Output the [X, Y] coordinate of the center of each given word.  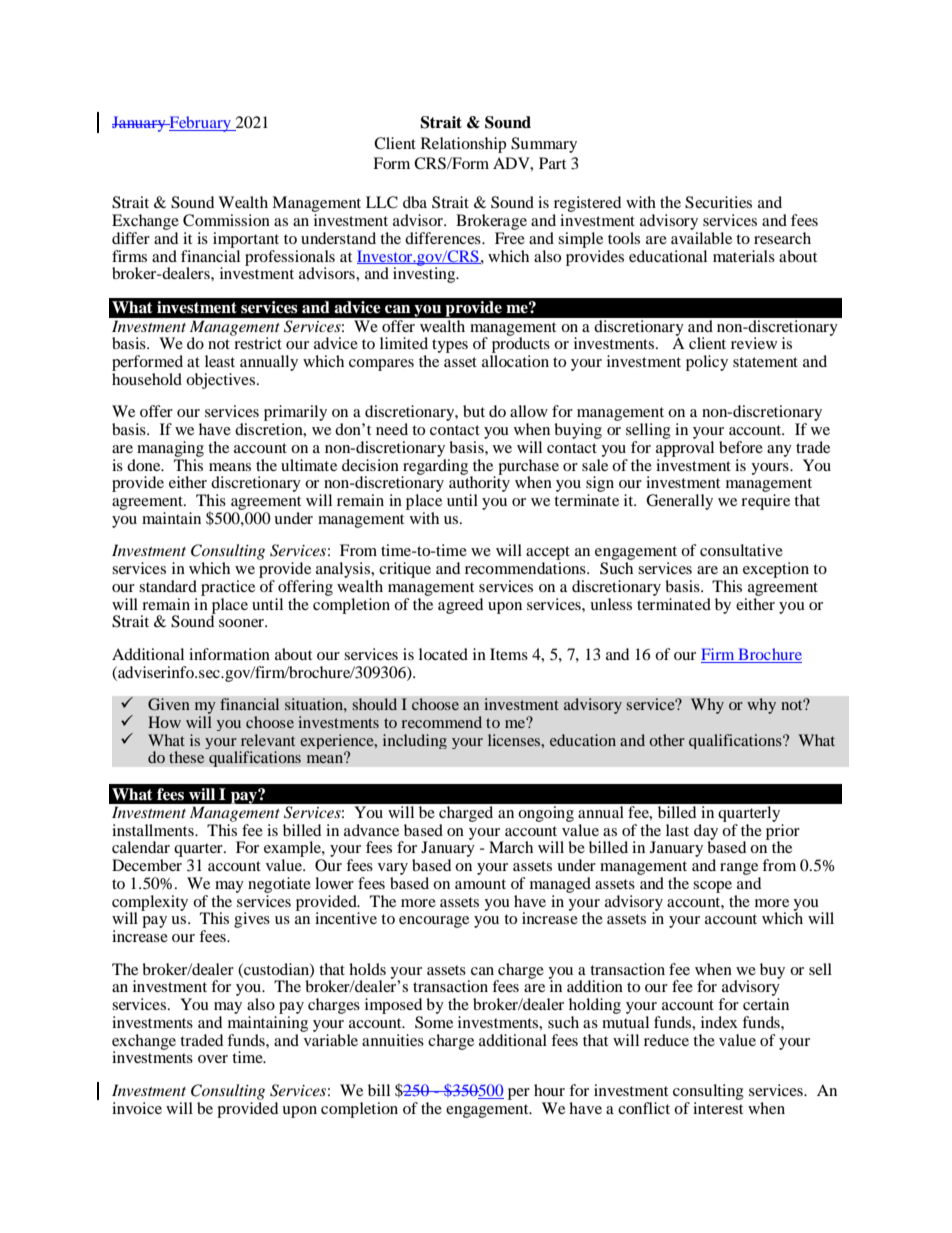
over [213, 1059]
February [200, 124]
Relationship [463, 145]
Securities [718, 202]
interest [718, 1108]
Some [434, 1022]
